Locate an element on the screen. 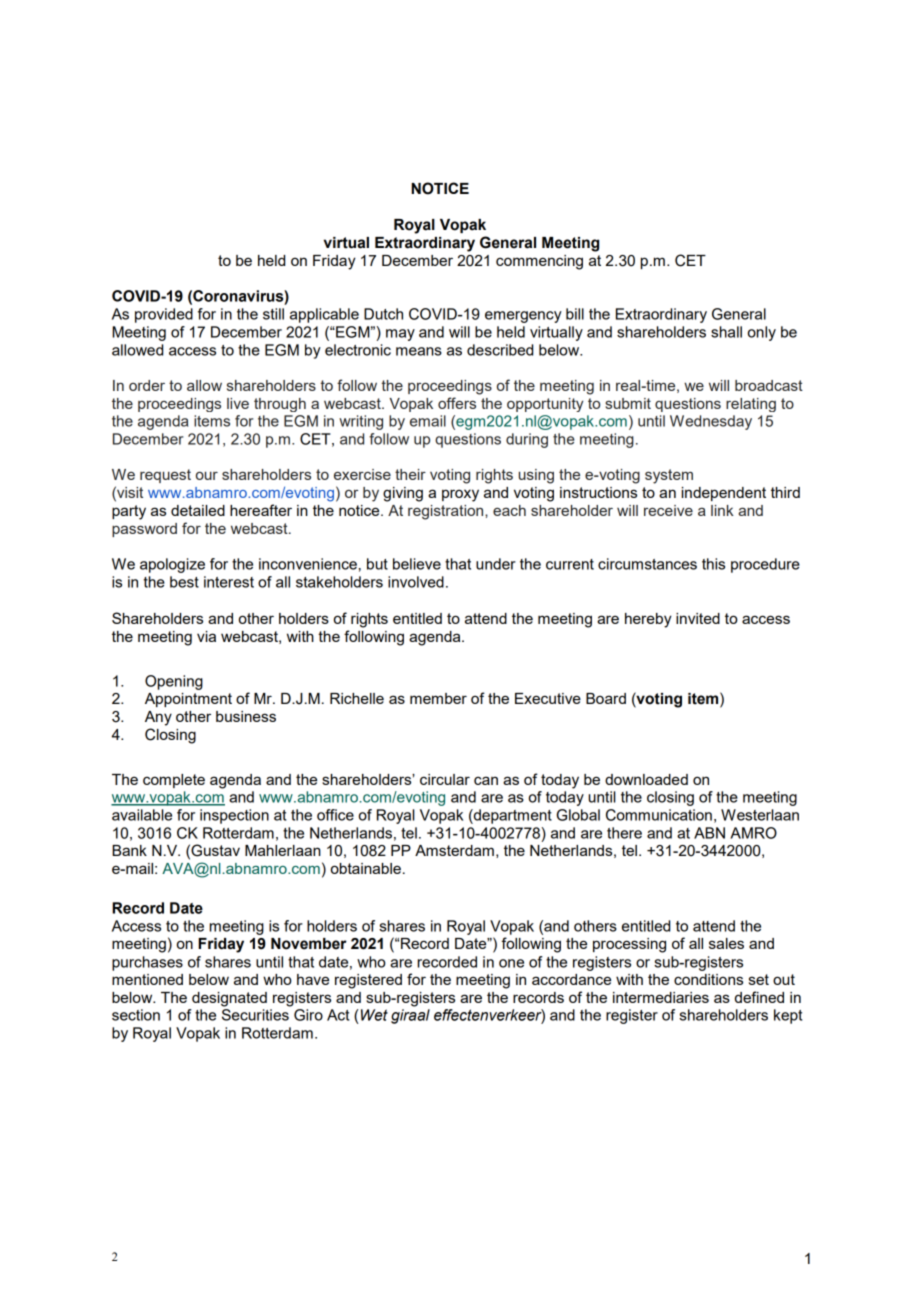  Wet is located at coordinates (374, 1015).
